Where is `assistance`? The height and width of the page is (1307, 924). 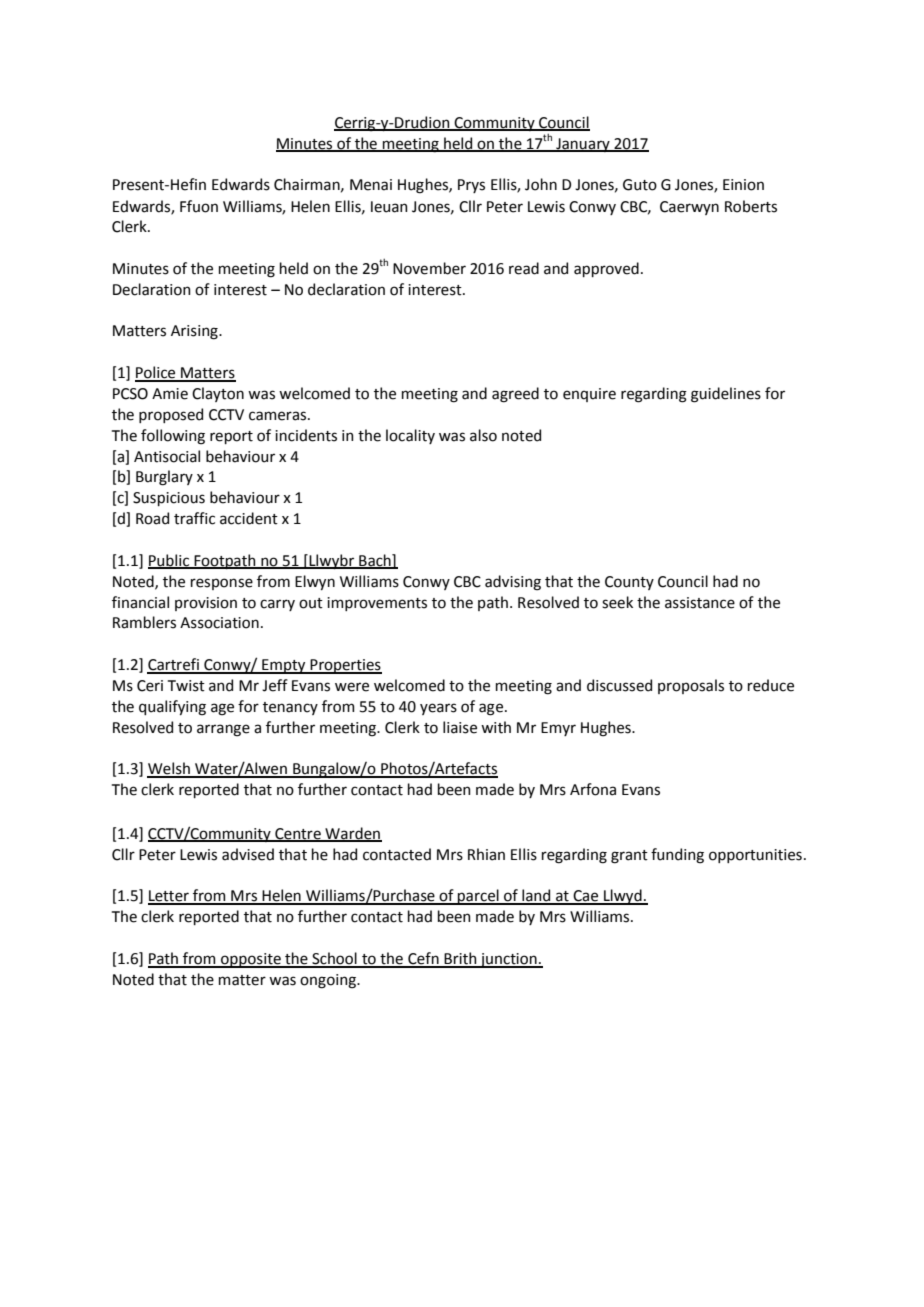
assistance is located at coordinates (700, 603).
